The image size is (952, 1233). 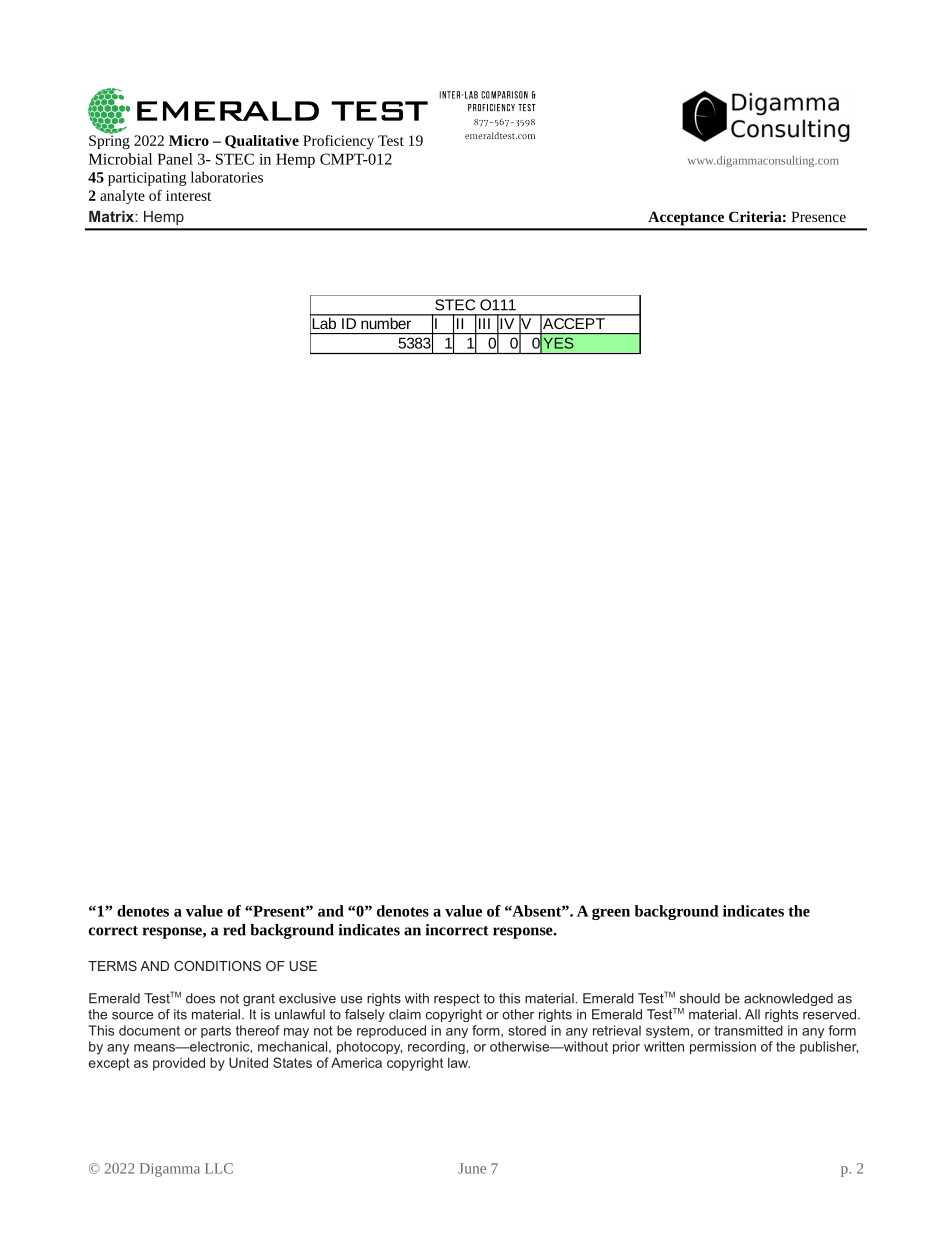 I want to click on should, so click(x=700, y=998).
